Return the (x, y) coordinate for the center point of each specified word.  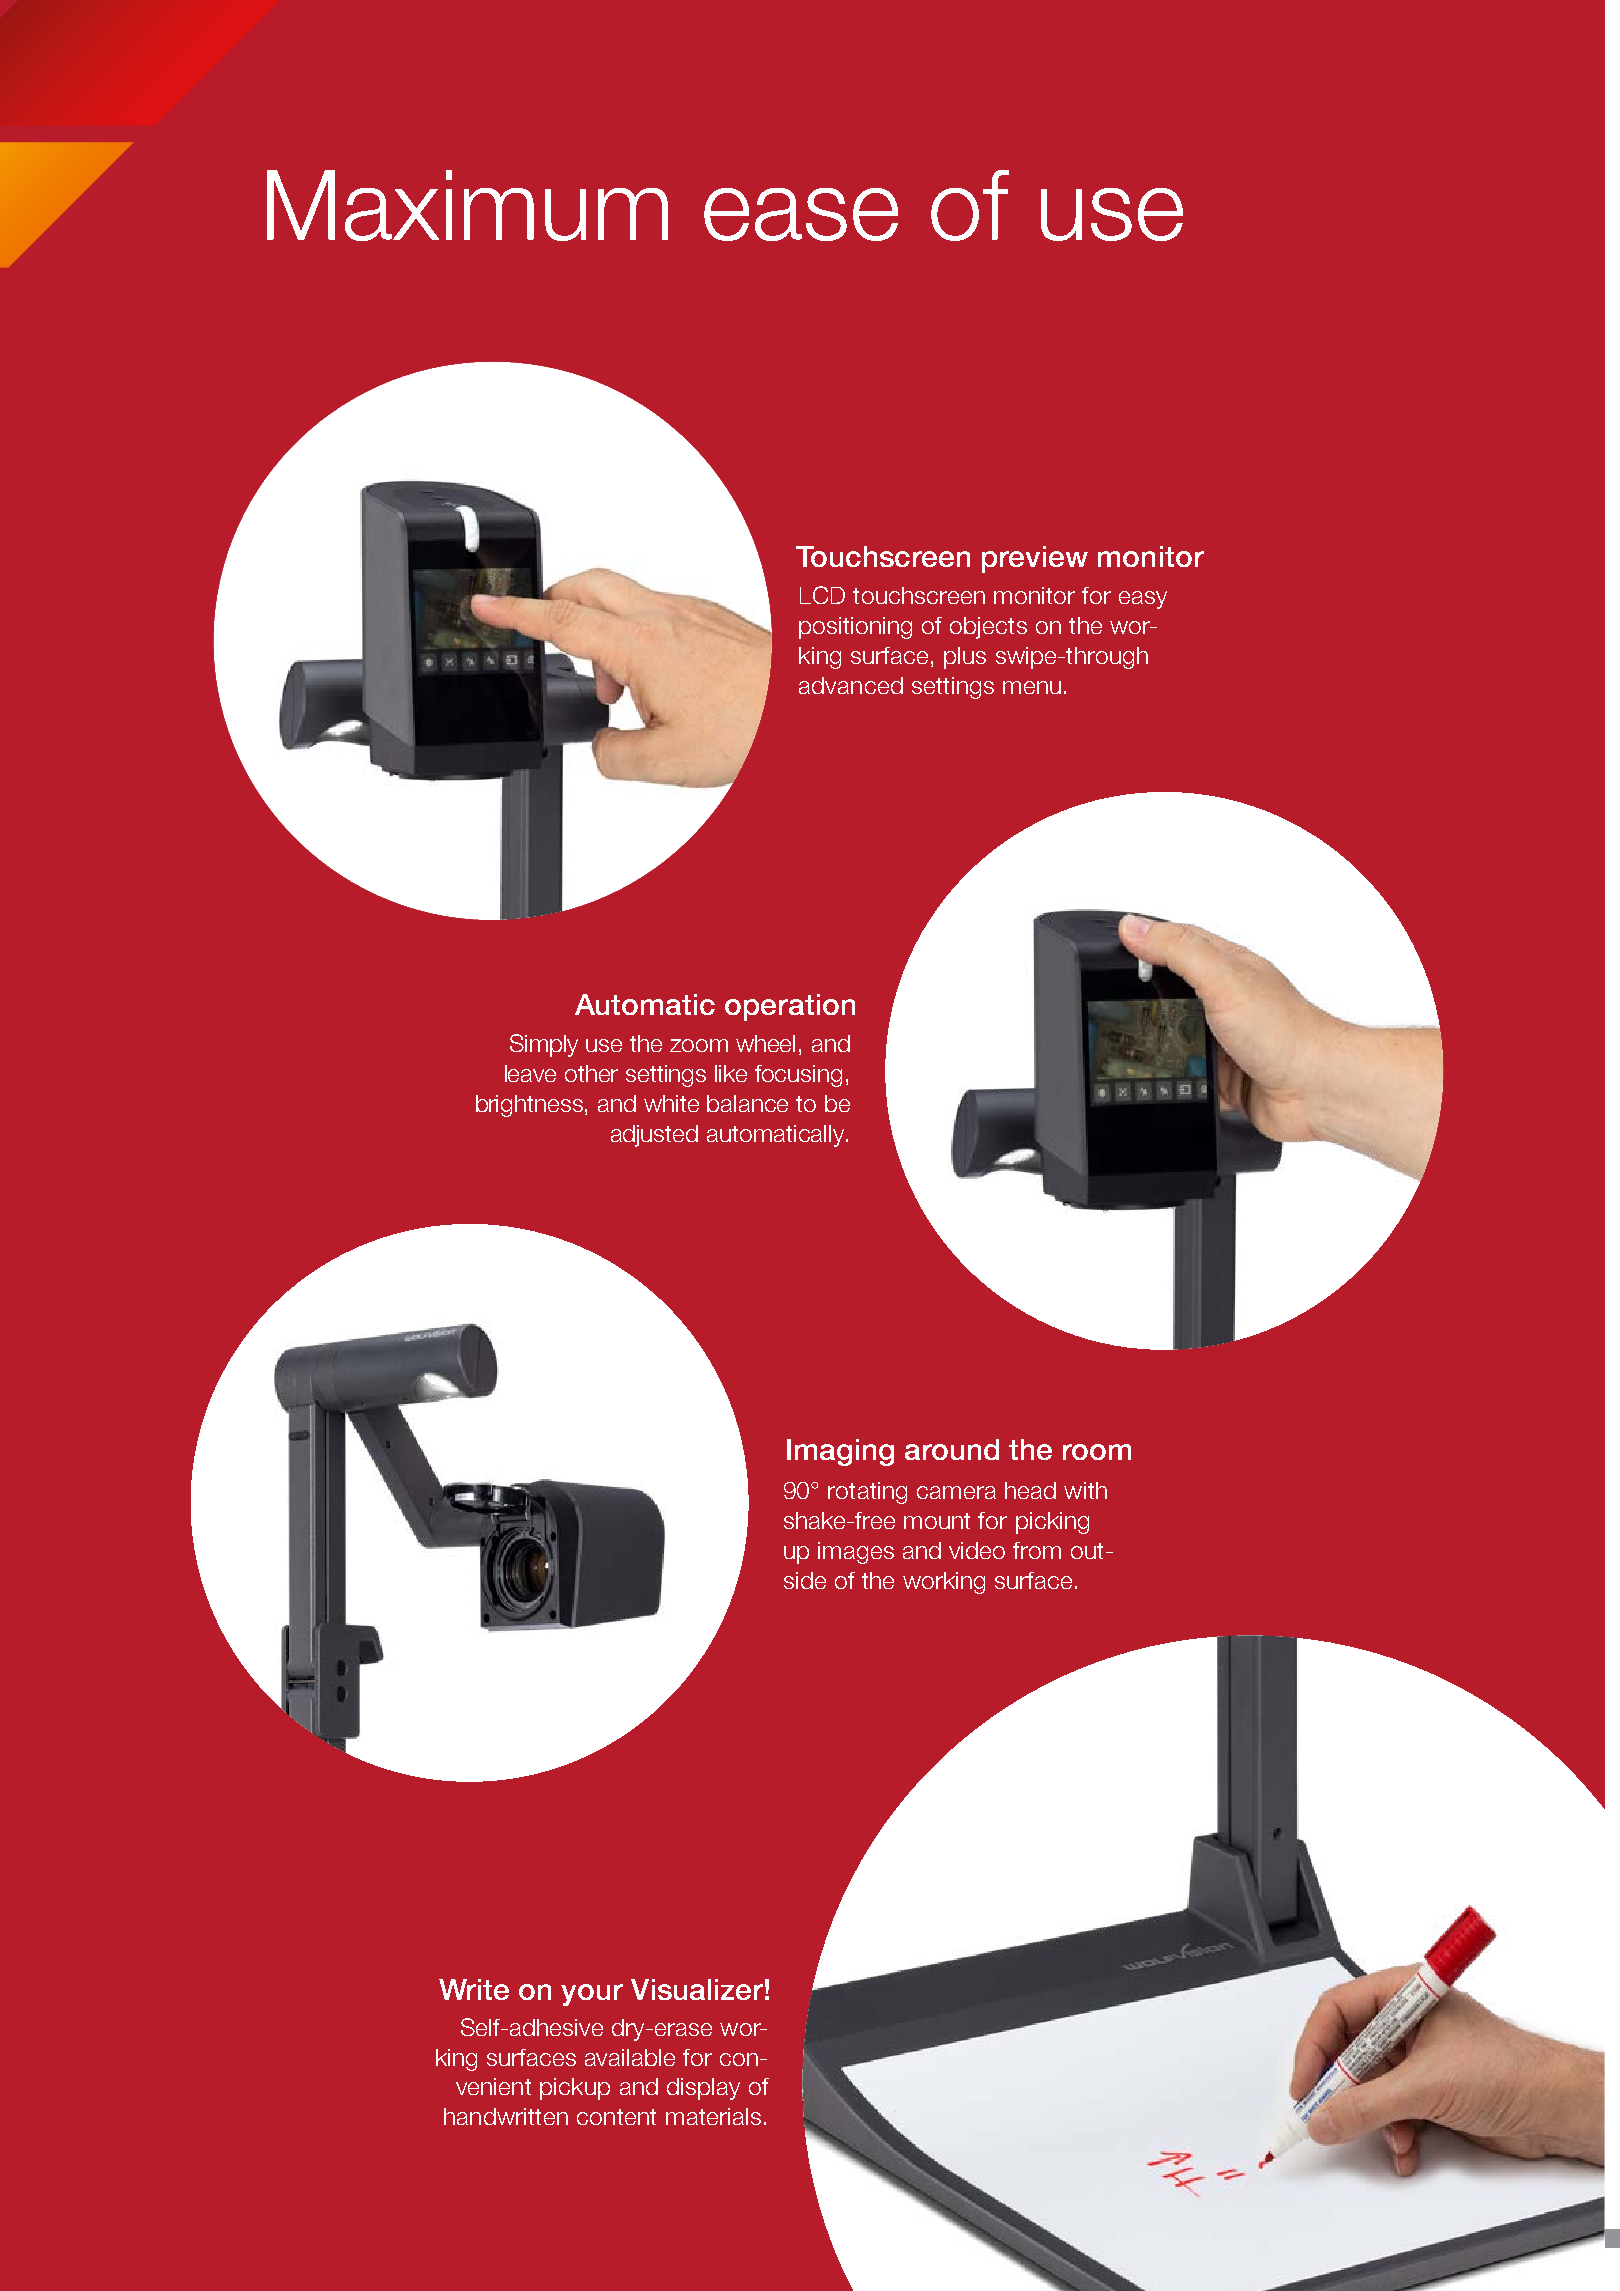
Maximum (467, 205)
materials (713, 2116)
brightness (531, 1106)
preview (1035, 559)
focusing (798, 1076)
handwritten (506, 2116)
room (1097, 1452)
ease (801, 214)
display (703, 2089)
